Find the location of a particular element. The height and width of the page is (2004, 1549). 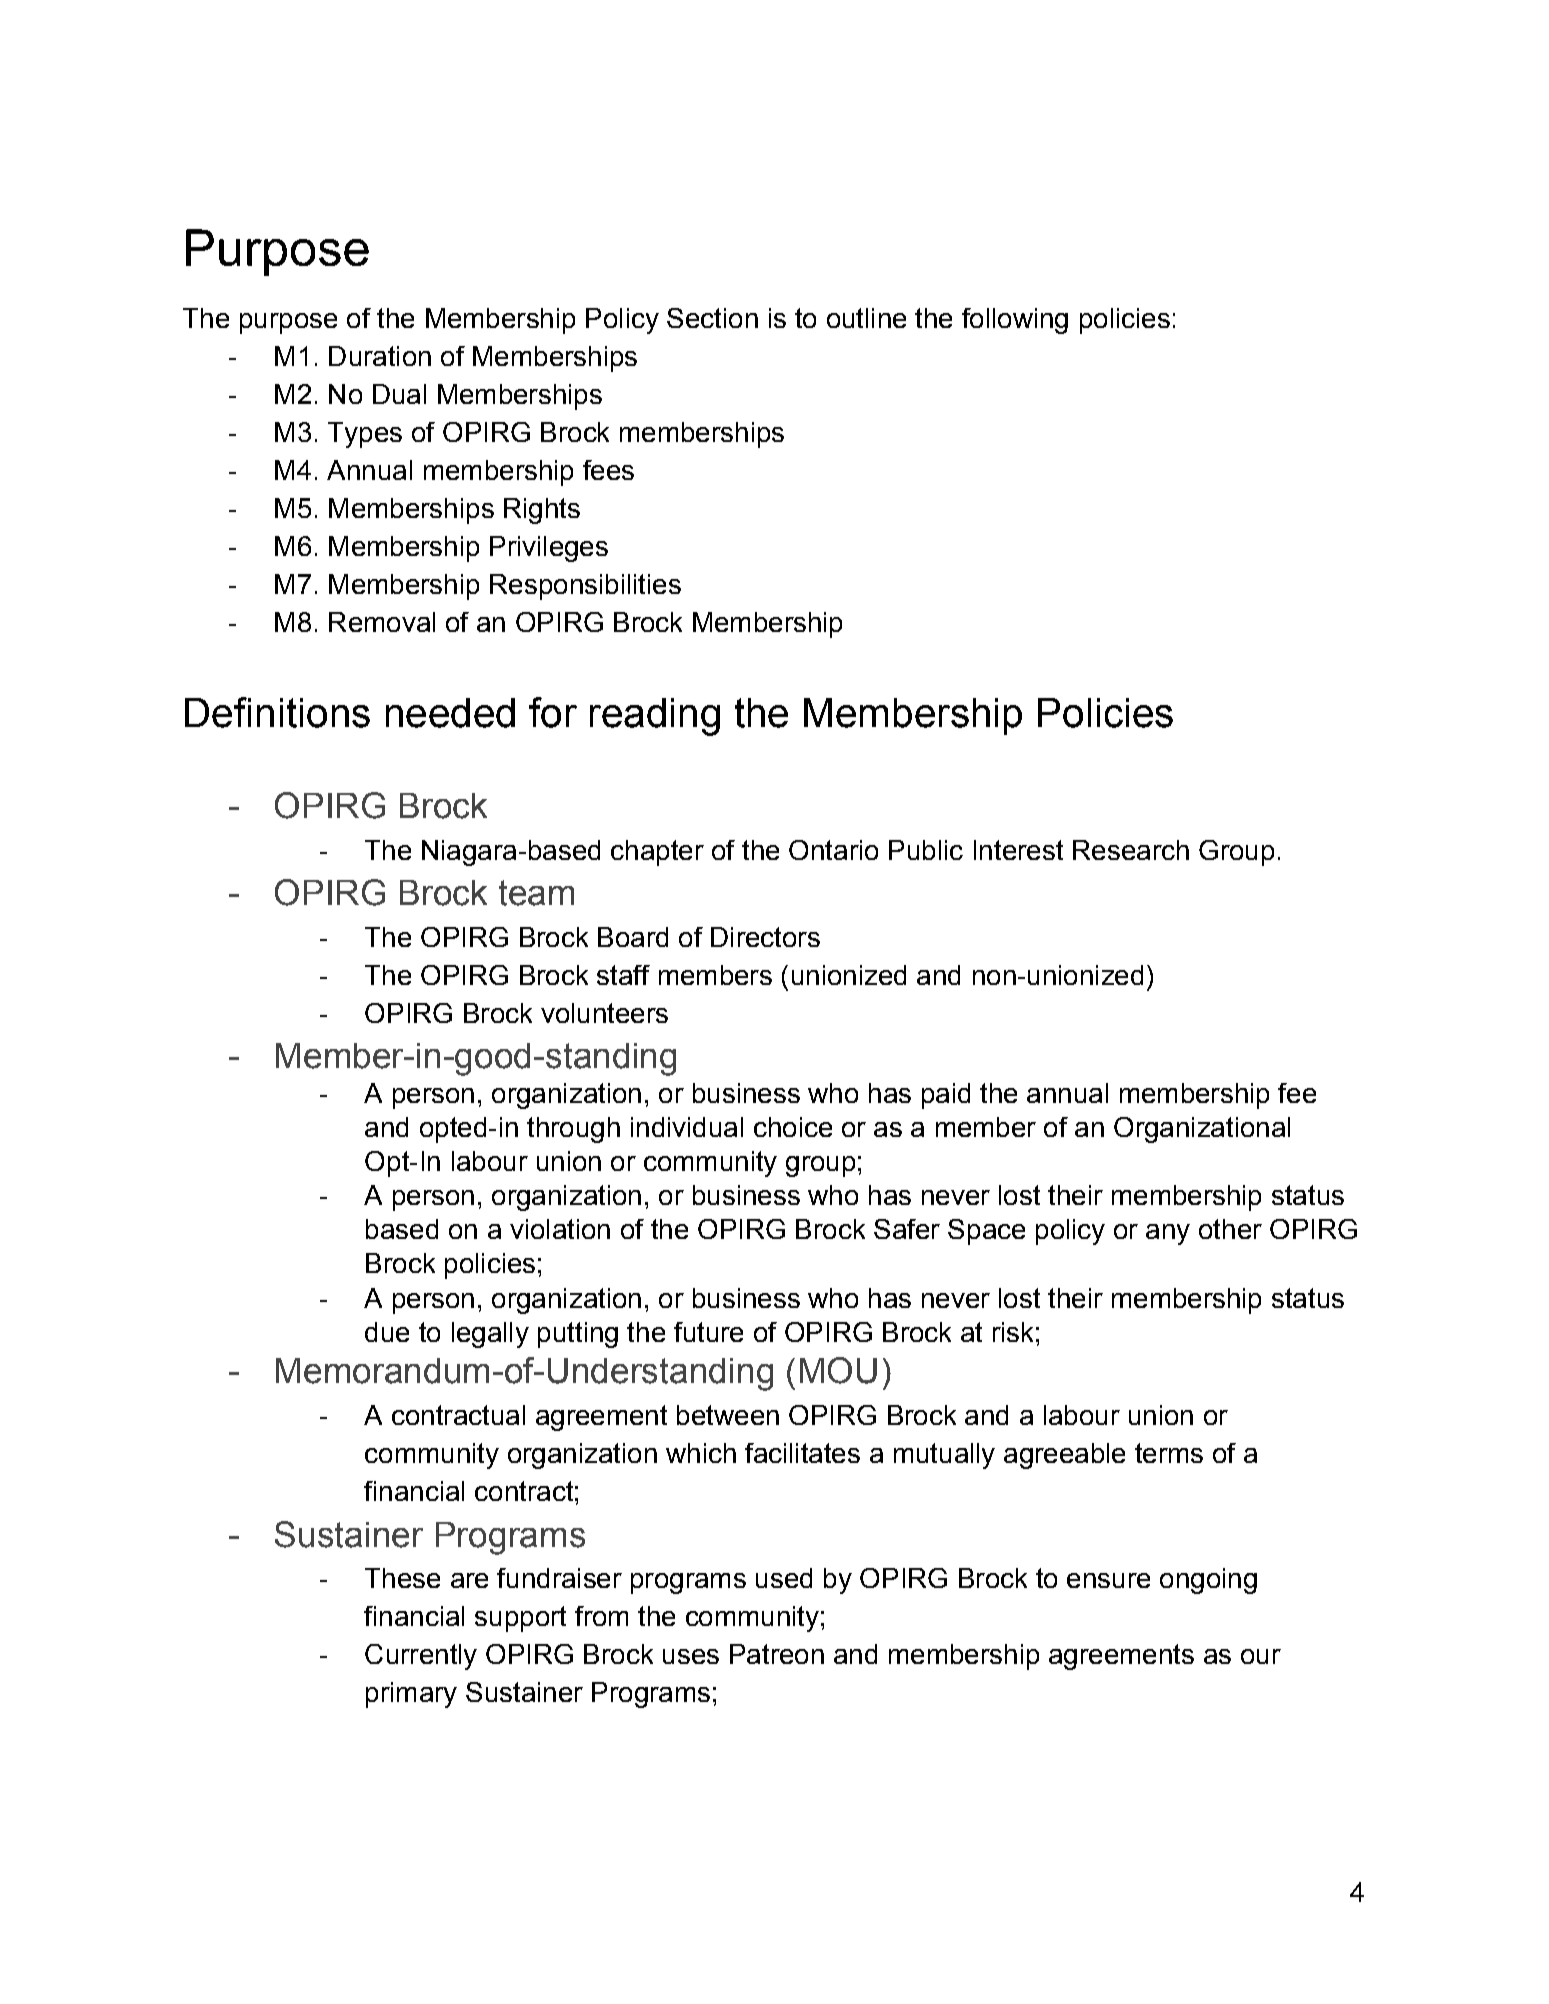

following is located at coordinates (1015, 321).
